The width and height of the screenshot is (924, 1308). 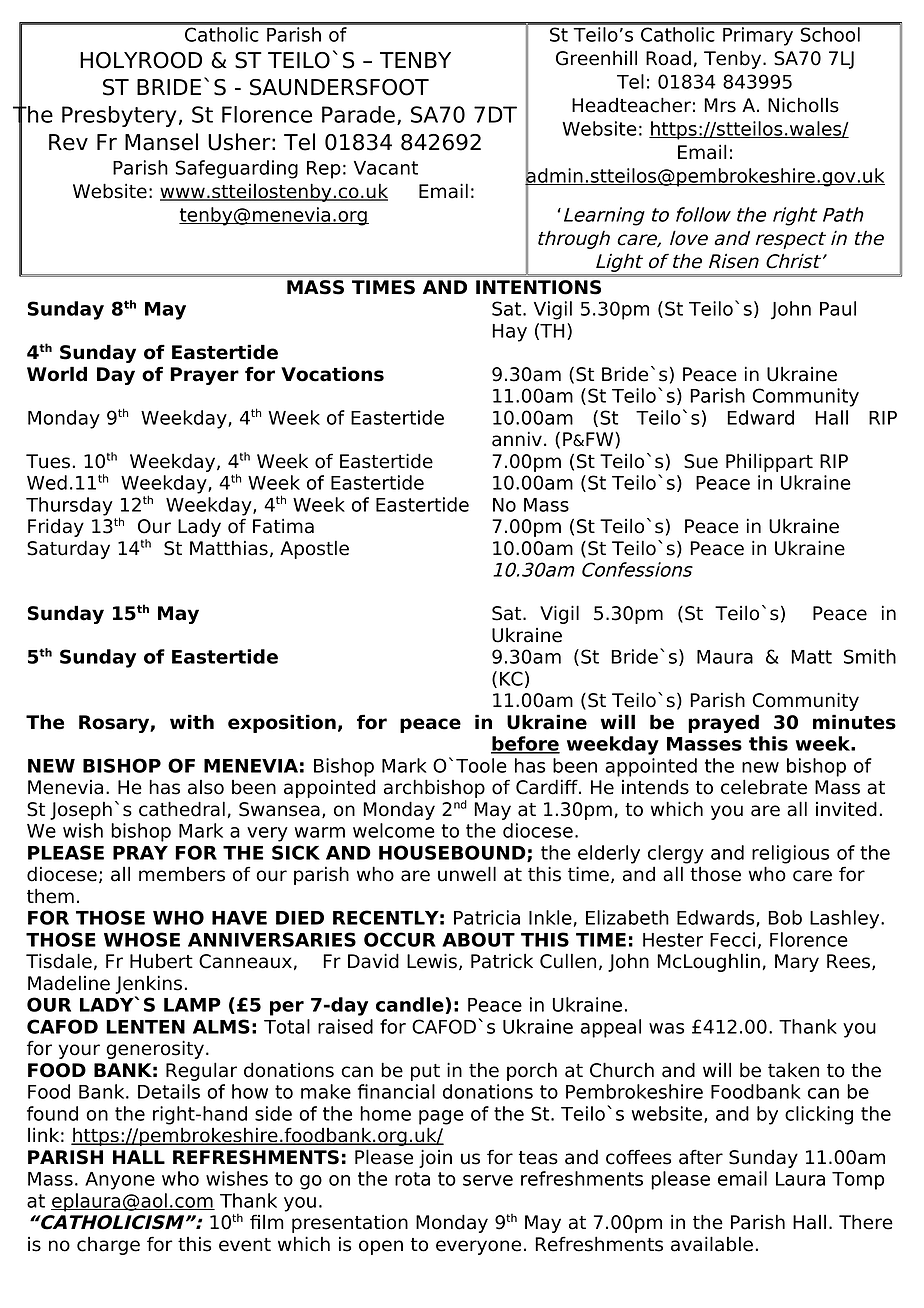 What do you see at coordinates (488, 1180) in the screenshot?
I see `serve` at bounding box center [488, 1180].
